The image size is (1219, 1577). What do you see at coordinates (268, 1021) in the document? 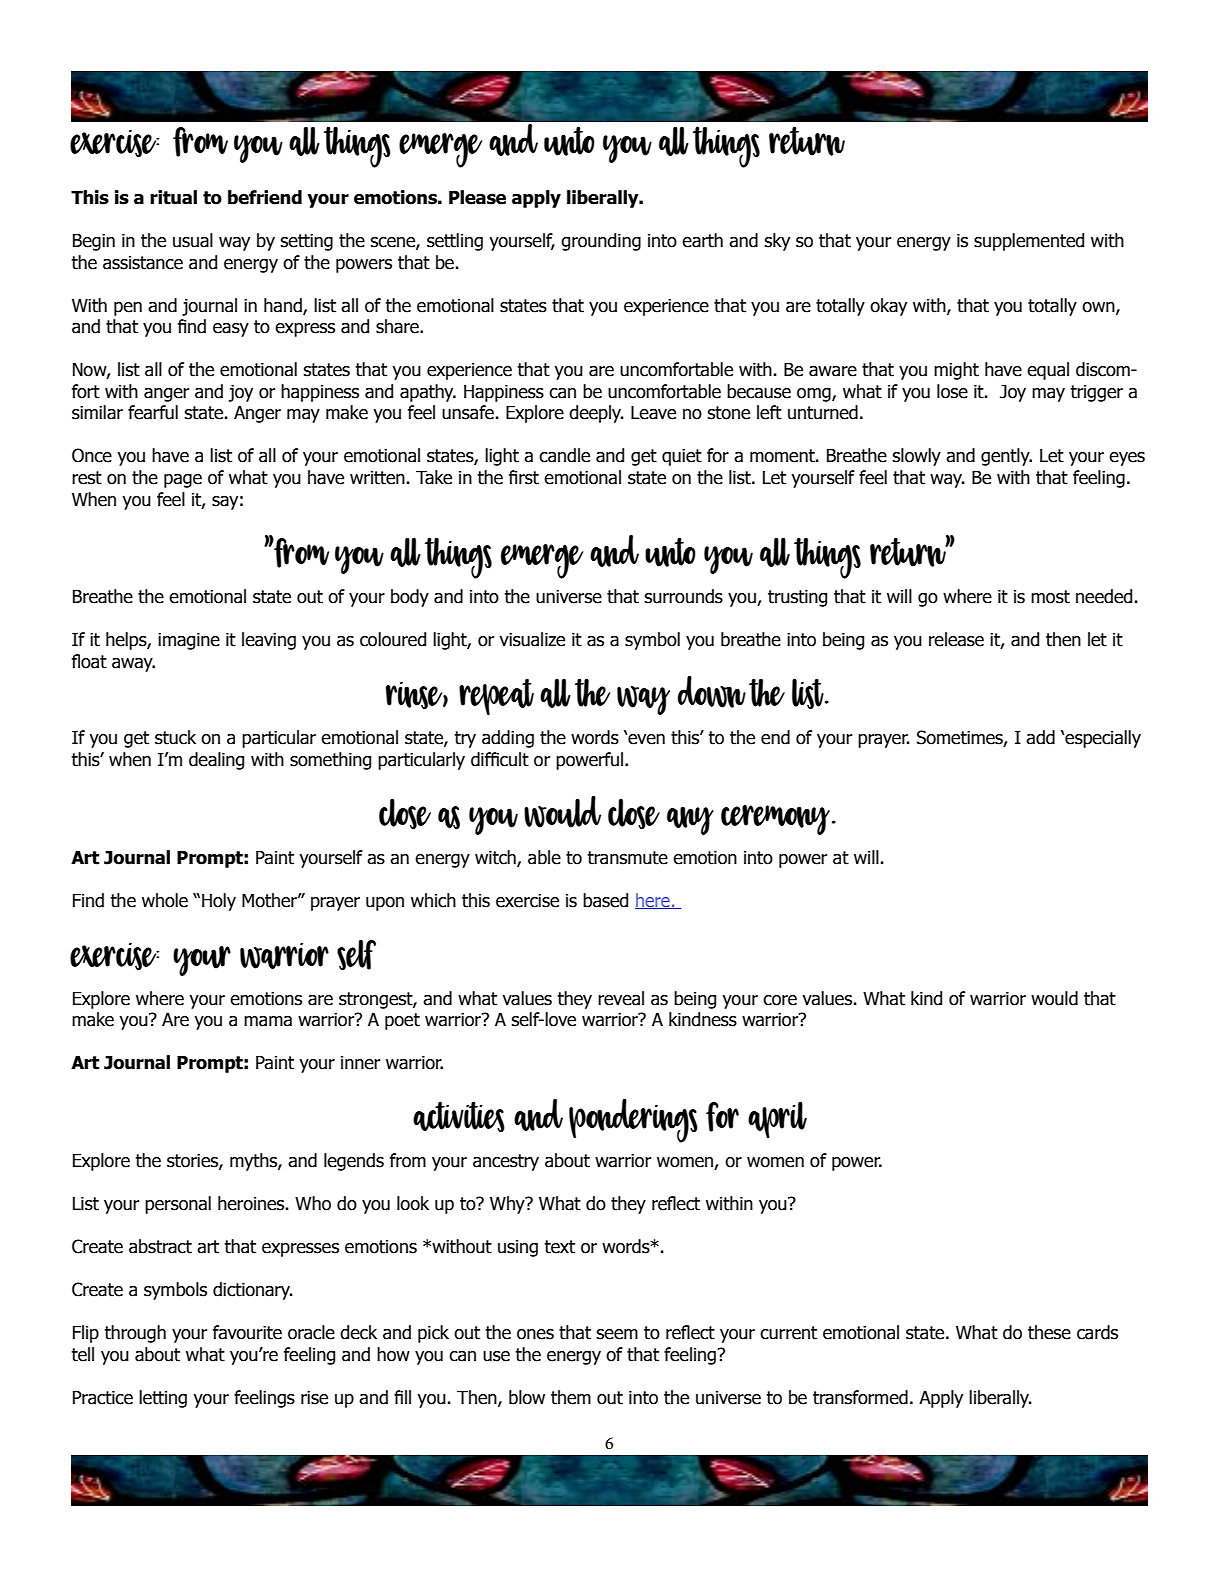
I see `mama` at bounding box center [268, 1021].
